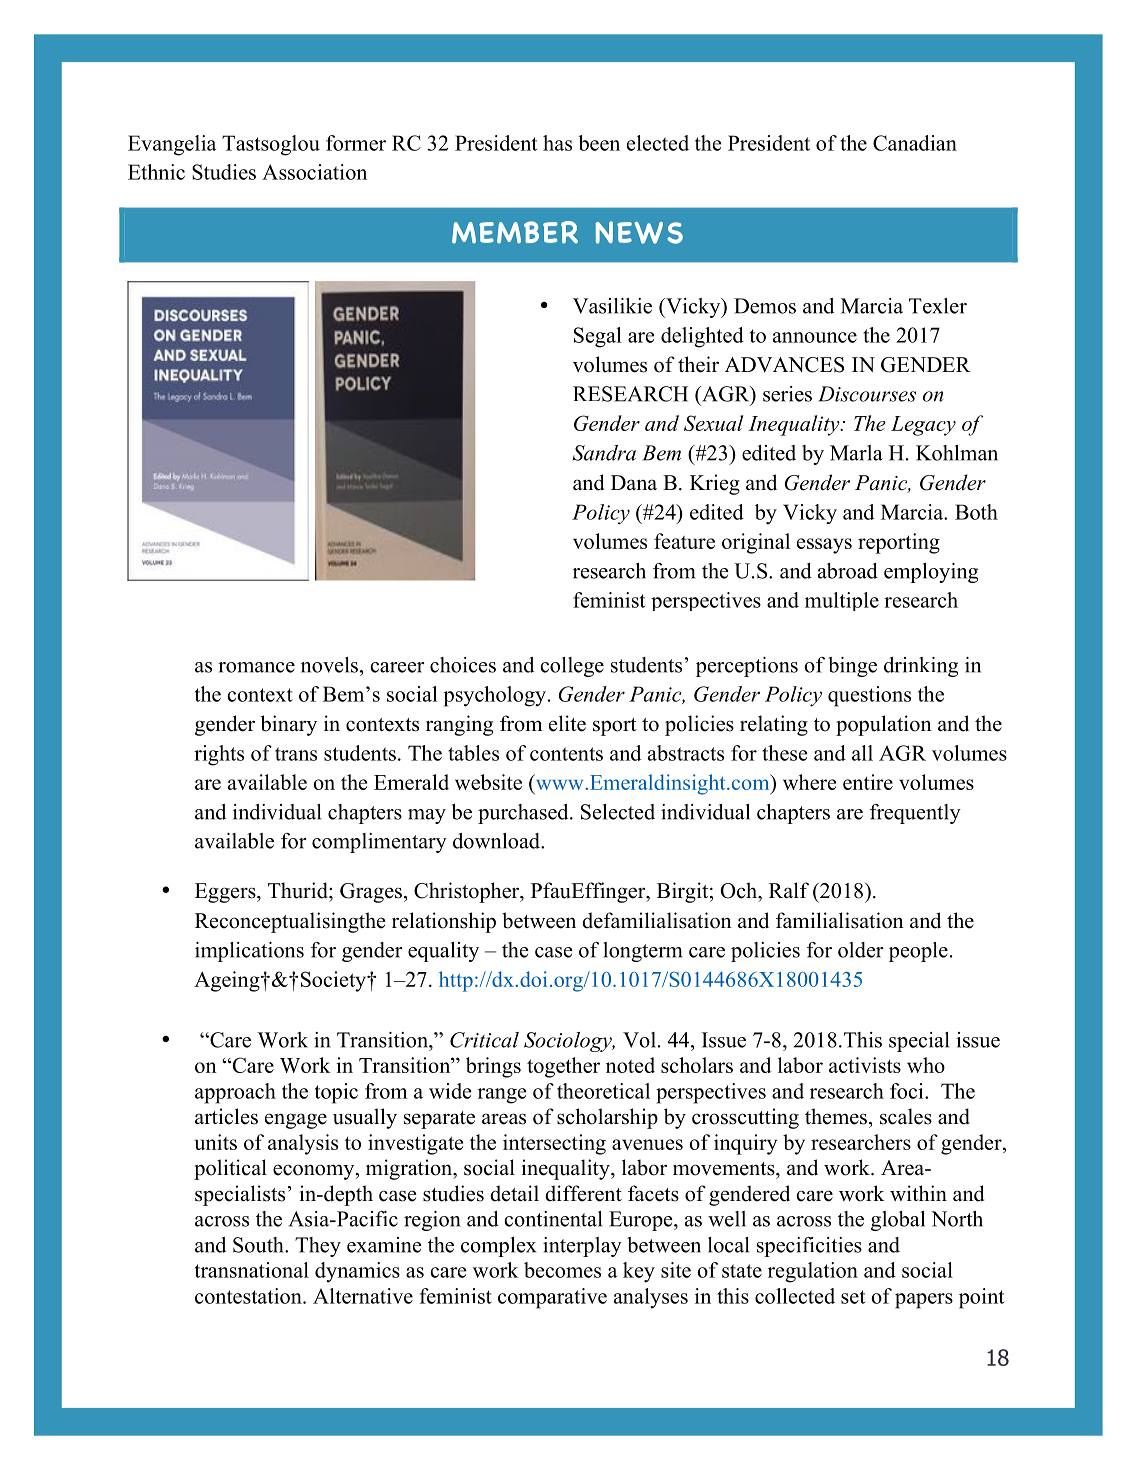 The image size is (1136, 1470). What do you see at coordinates (599, 143) in the screenshot?
I see `been` at bounding box center [599, 143].
